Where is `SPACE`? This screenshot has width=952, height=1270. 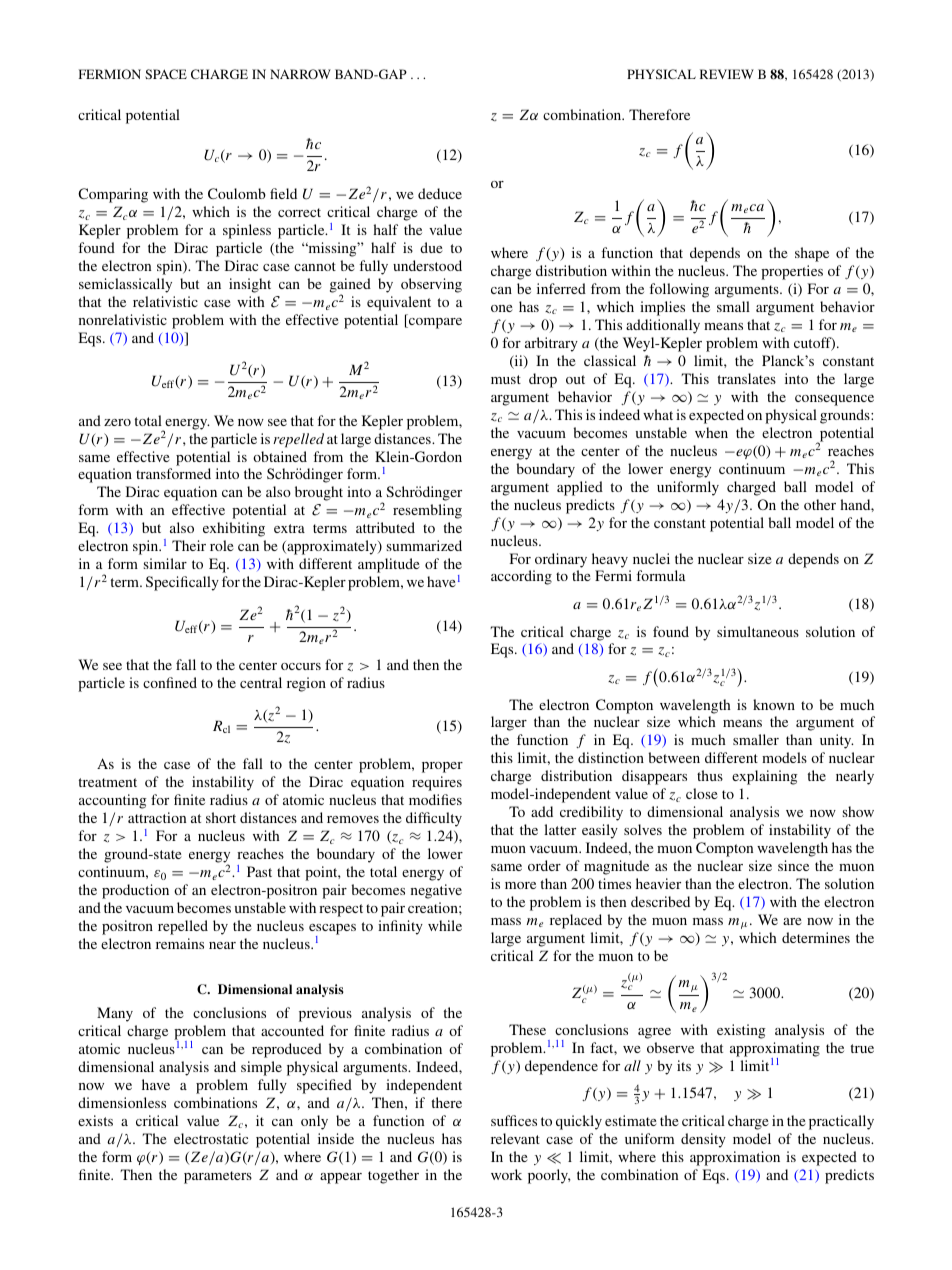
SPACE is located at coordinates (166, 74).
